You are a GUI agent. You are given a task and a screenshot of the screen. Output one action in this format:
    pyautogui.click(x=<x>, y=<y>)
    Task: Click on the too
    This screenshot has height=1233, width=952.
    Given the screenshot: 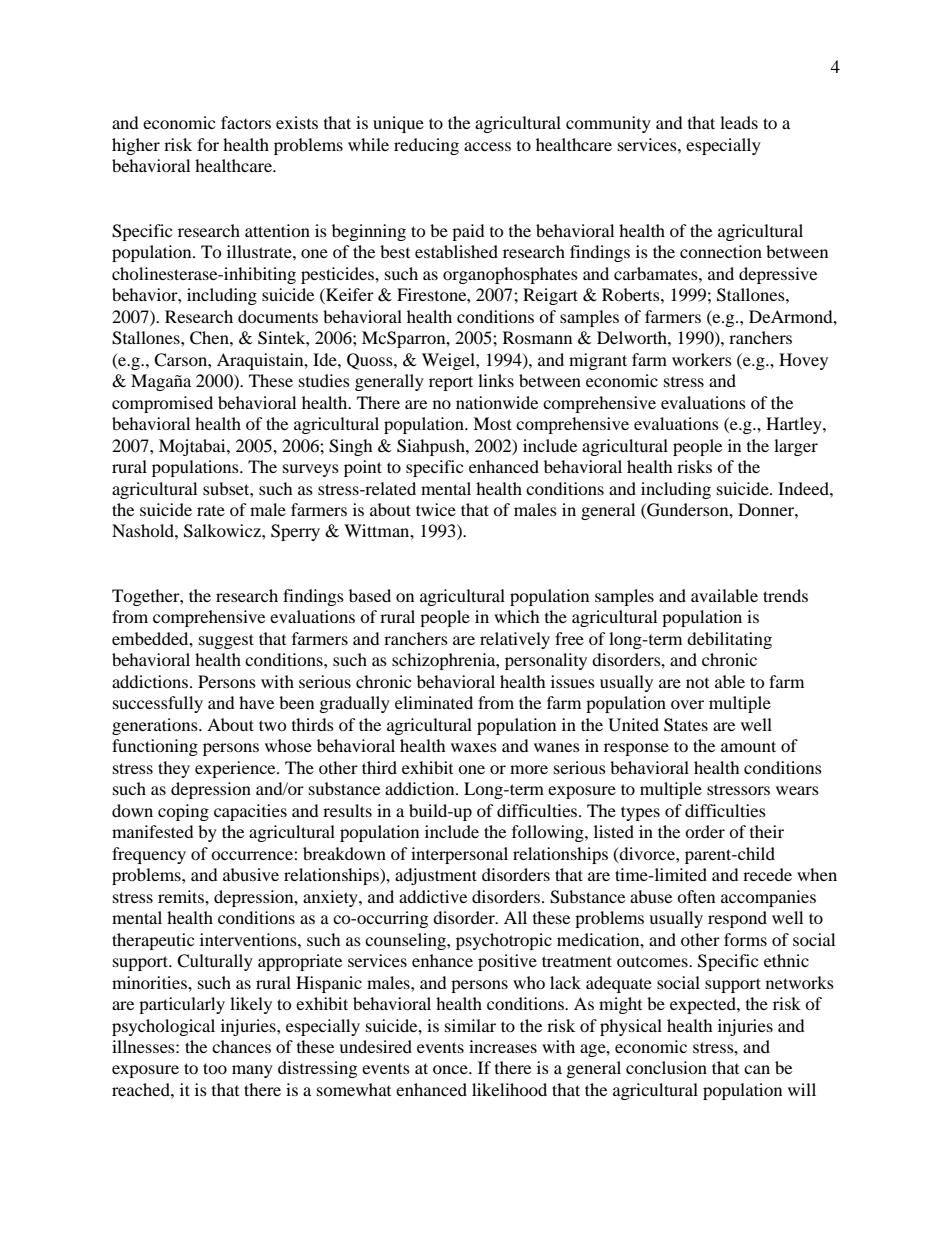 What is the action you would take?
    pyautogui.click(x=215, y=1068)
